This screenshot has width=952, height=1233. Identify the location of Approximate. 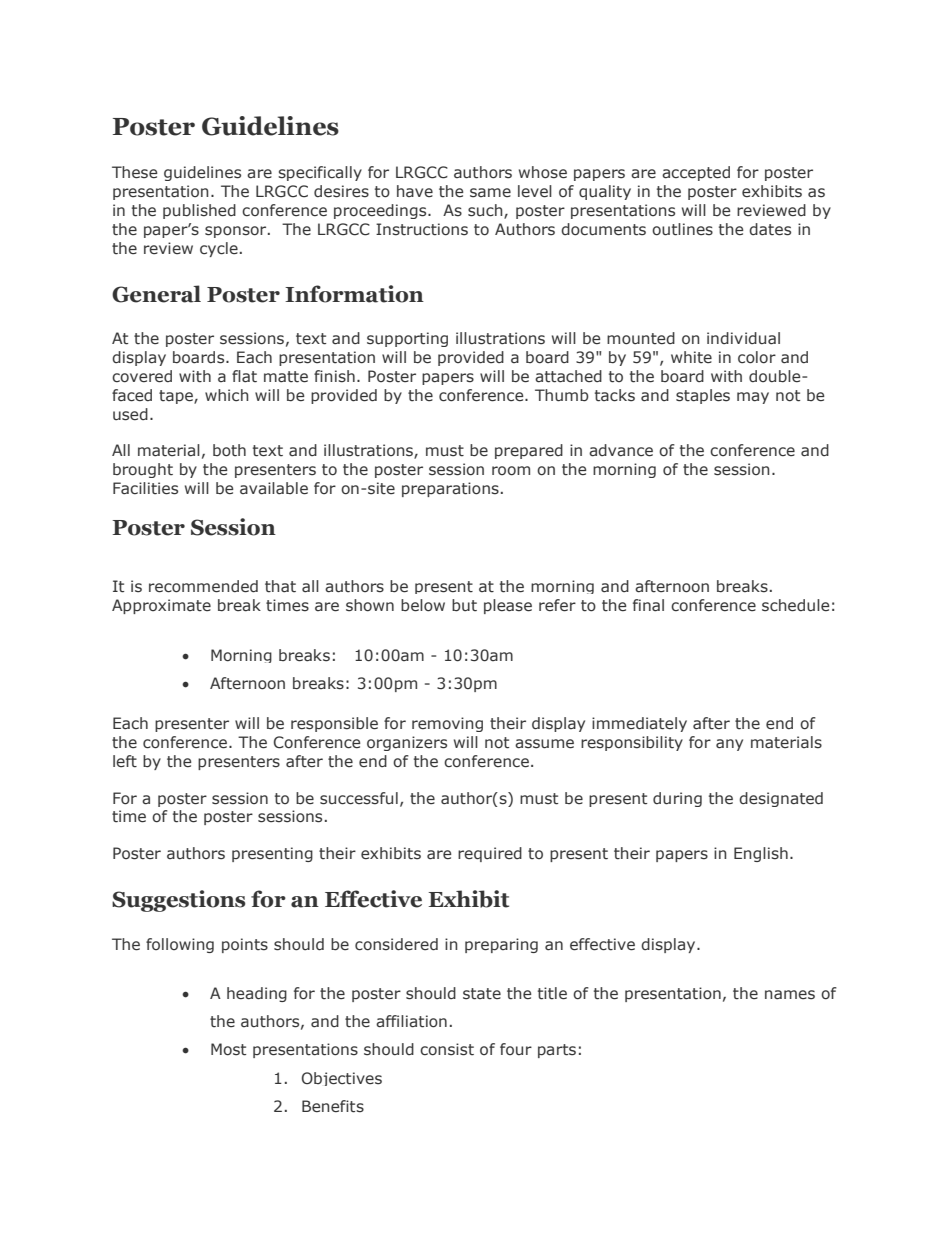
(161, 606).
